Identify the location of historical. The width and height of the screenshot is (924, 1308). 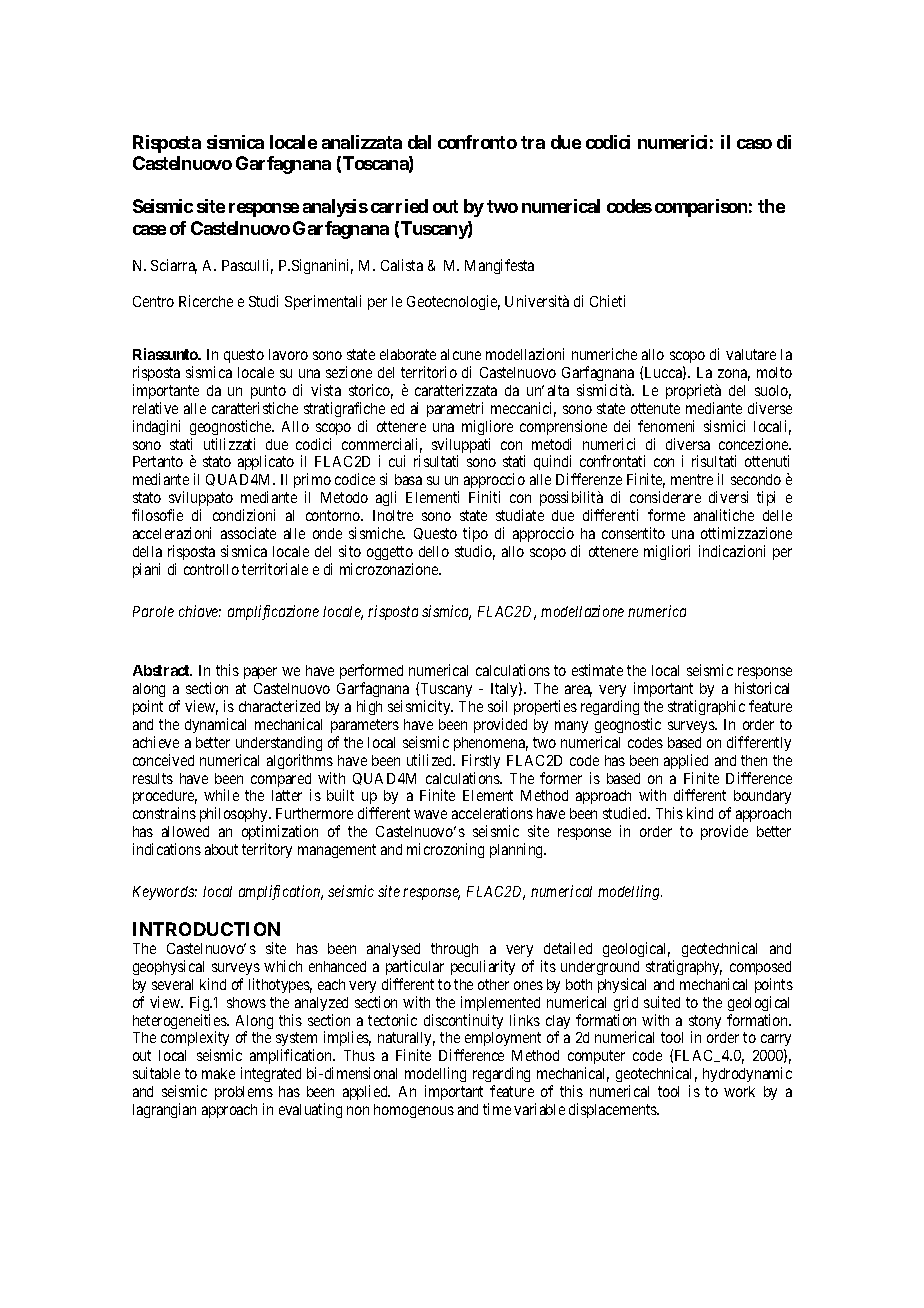
(762, 688).
